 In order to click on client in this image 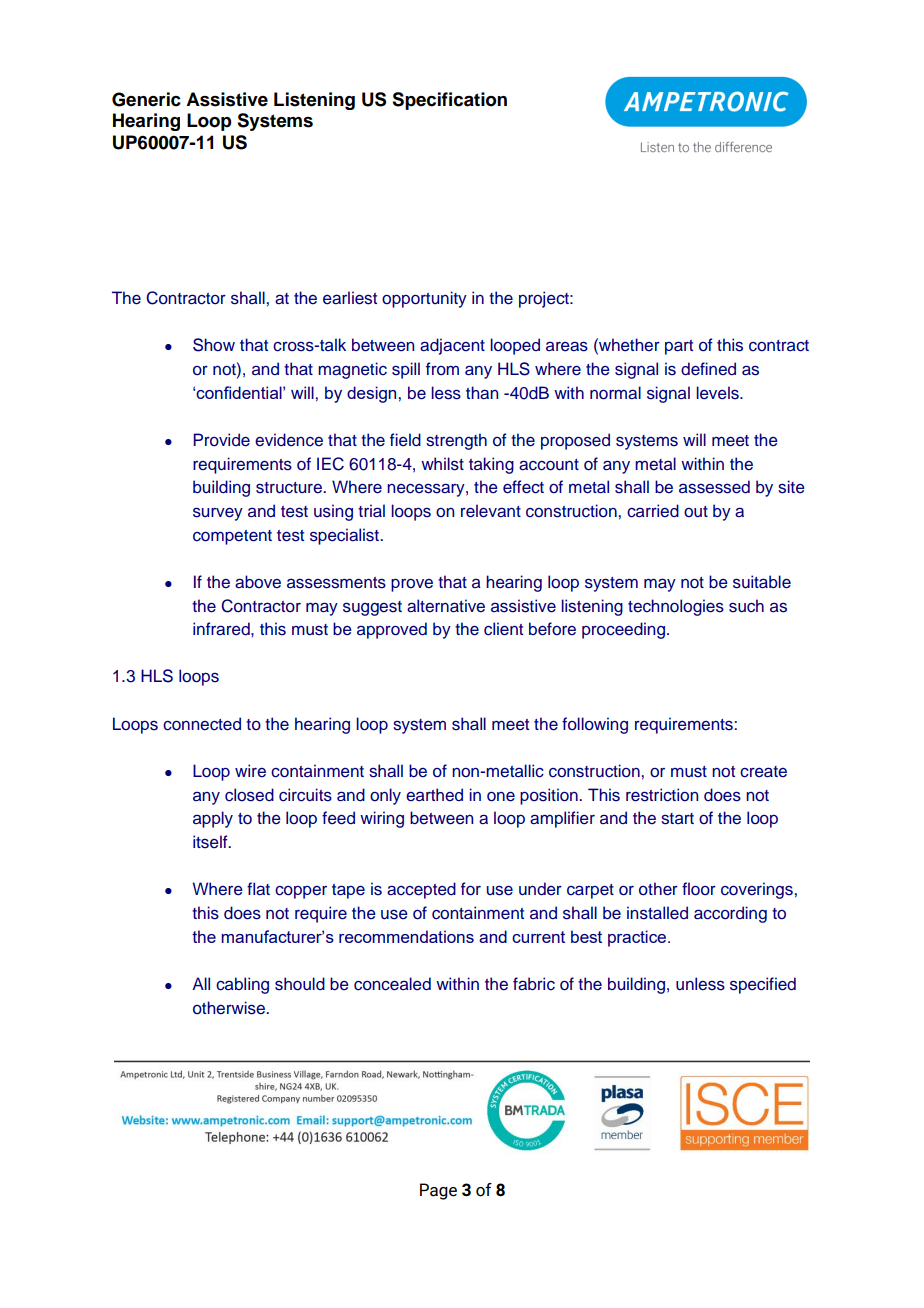, I will do `click(503, 629)`.
